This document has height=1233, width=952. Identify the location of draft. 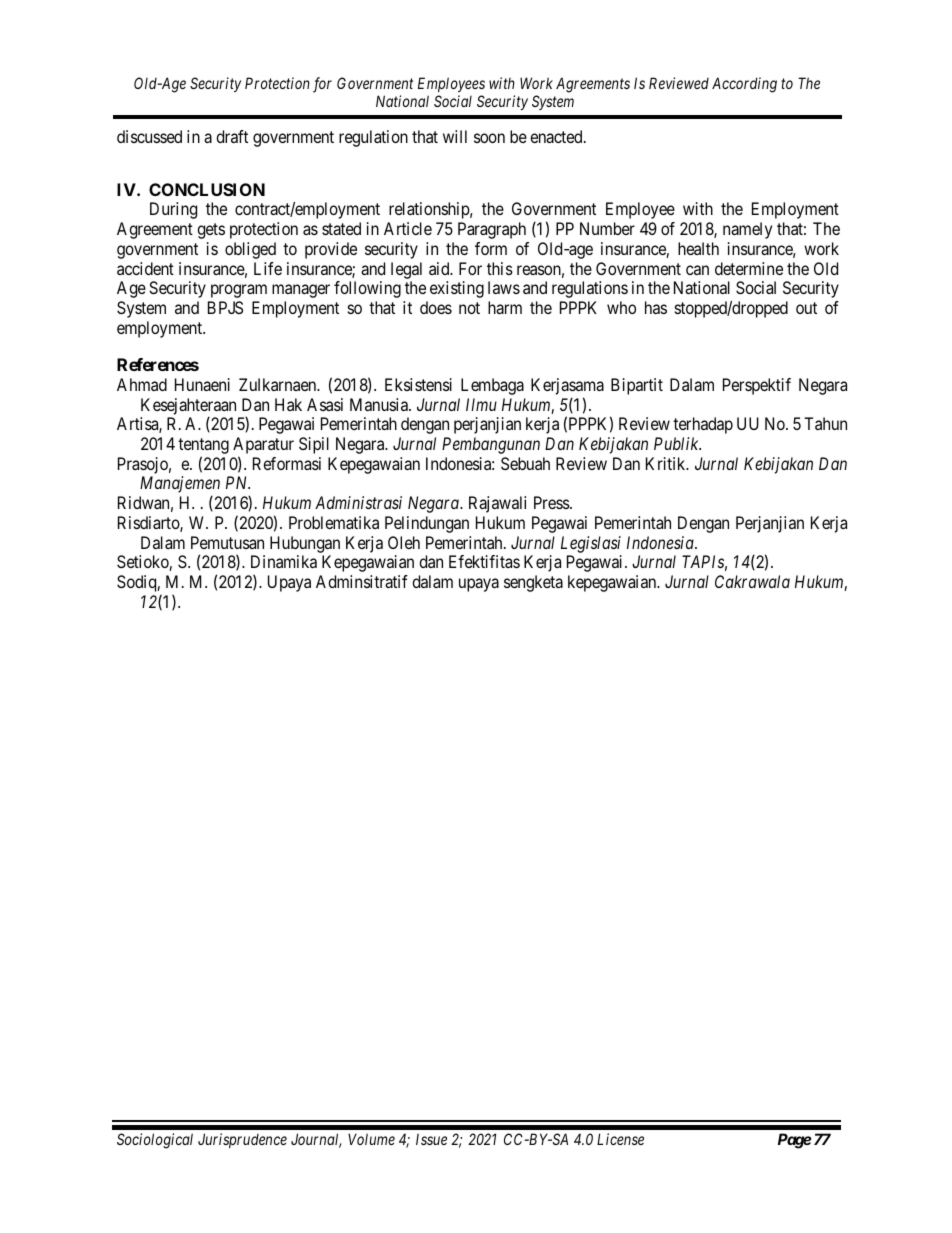
(232, 136).
